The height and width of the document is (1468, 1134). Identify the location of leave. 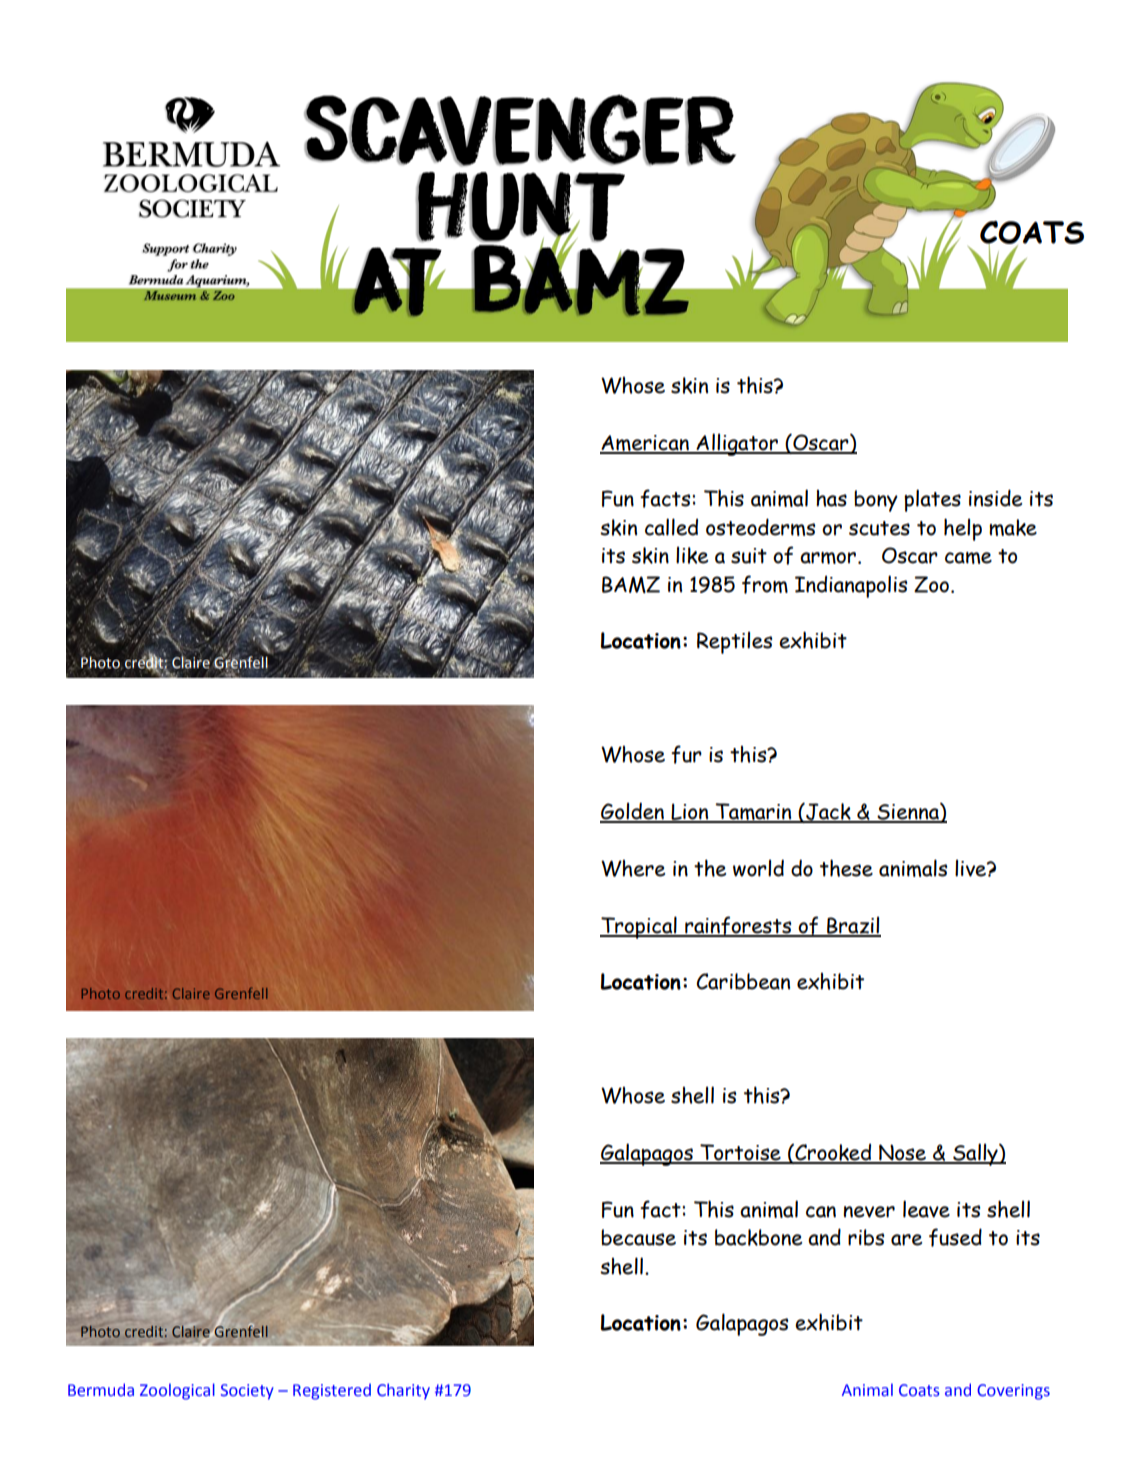
(926, 1209).
